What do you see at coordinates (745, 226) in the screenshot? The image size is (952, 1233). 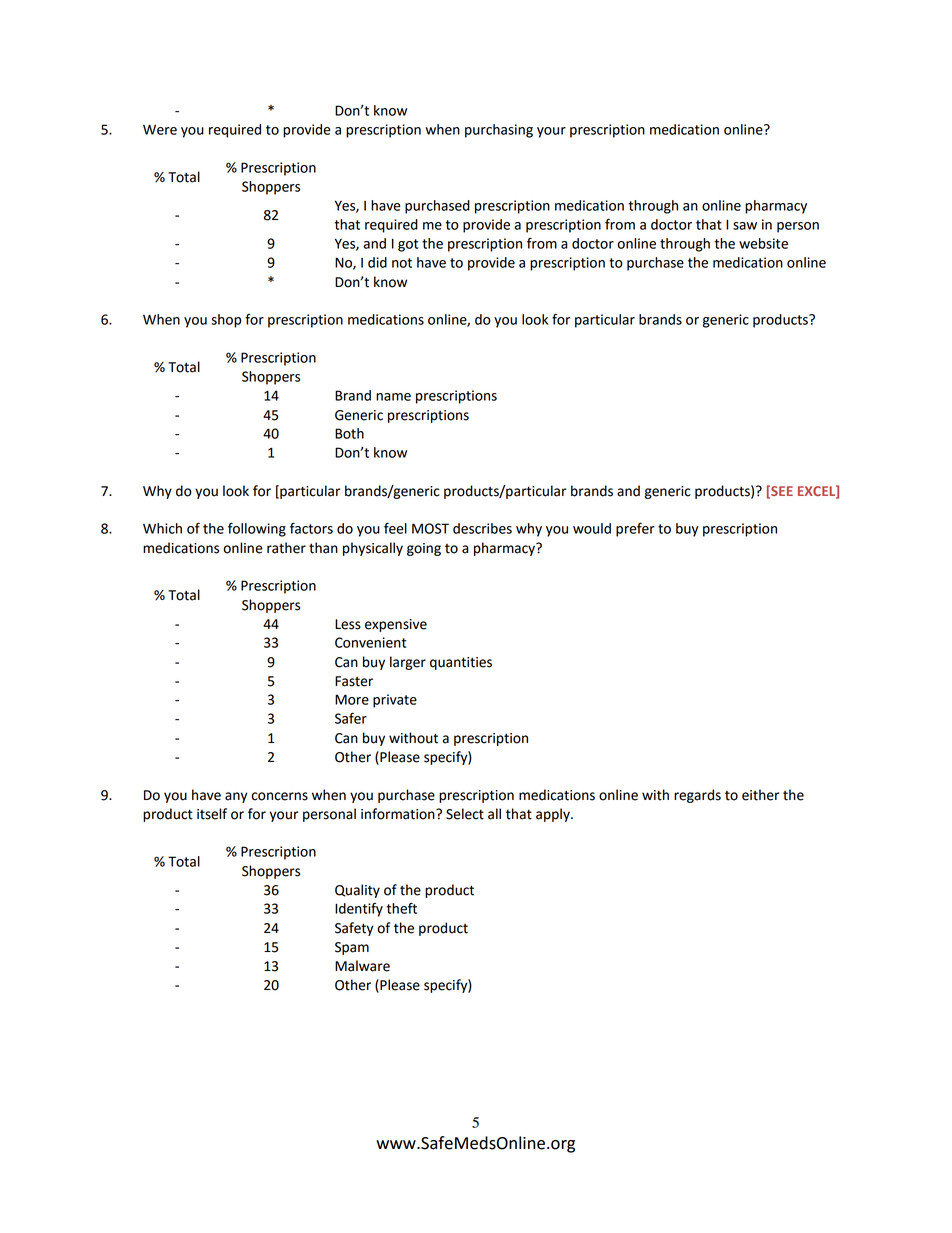 I see `saw` at bounding box center [745, 226].
